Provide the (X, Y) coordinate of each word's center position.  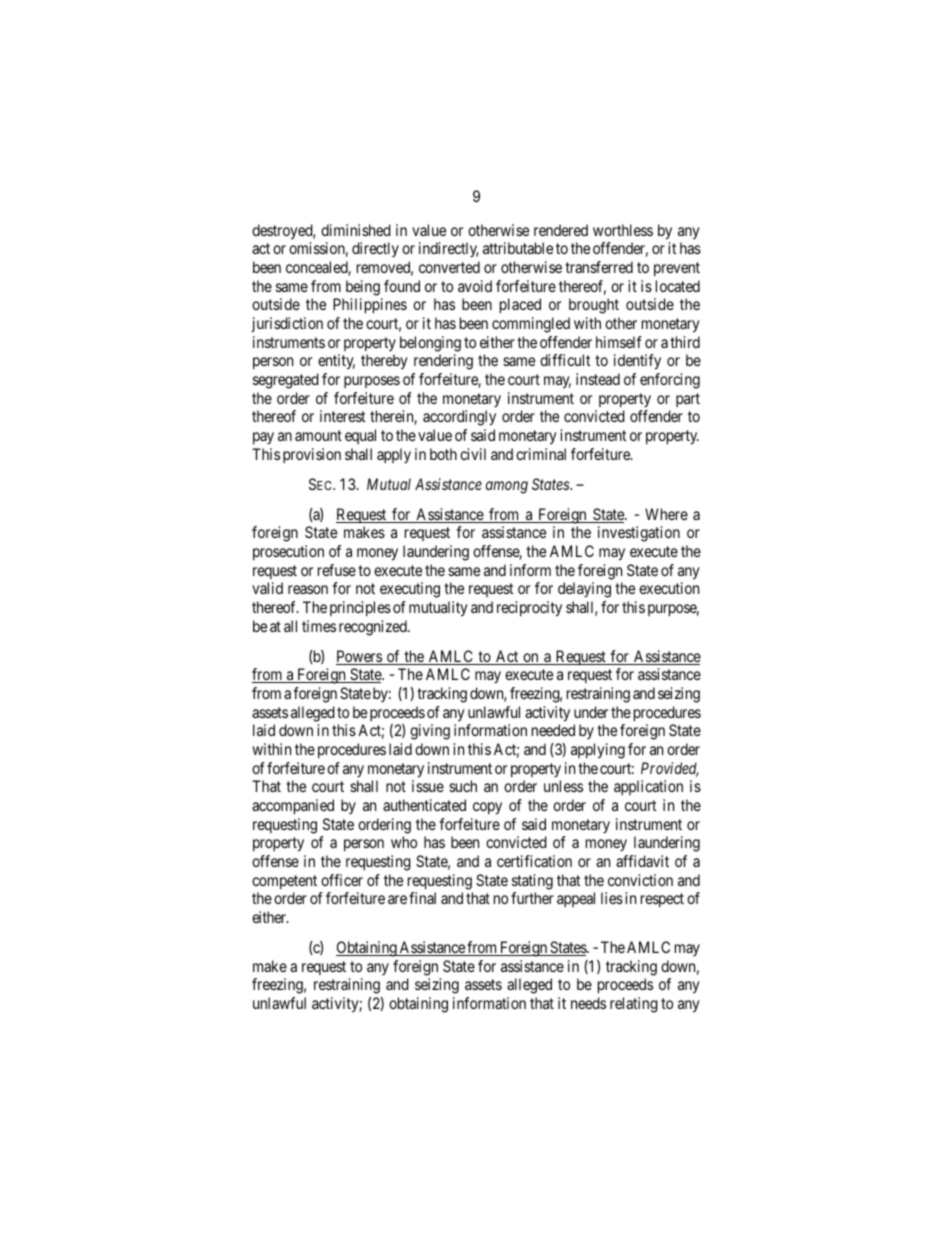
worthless (623, 230)
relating (634, 1005)
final (422, 898)
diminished (356, 230)
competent (284, 882)
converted (449, 267)
